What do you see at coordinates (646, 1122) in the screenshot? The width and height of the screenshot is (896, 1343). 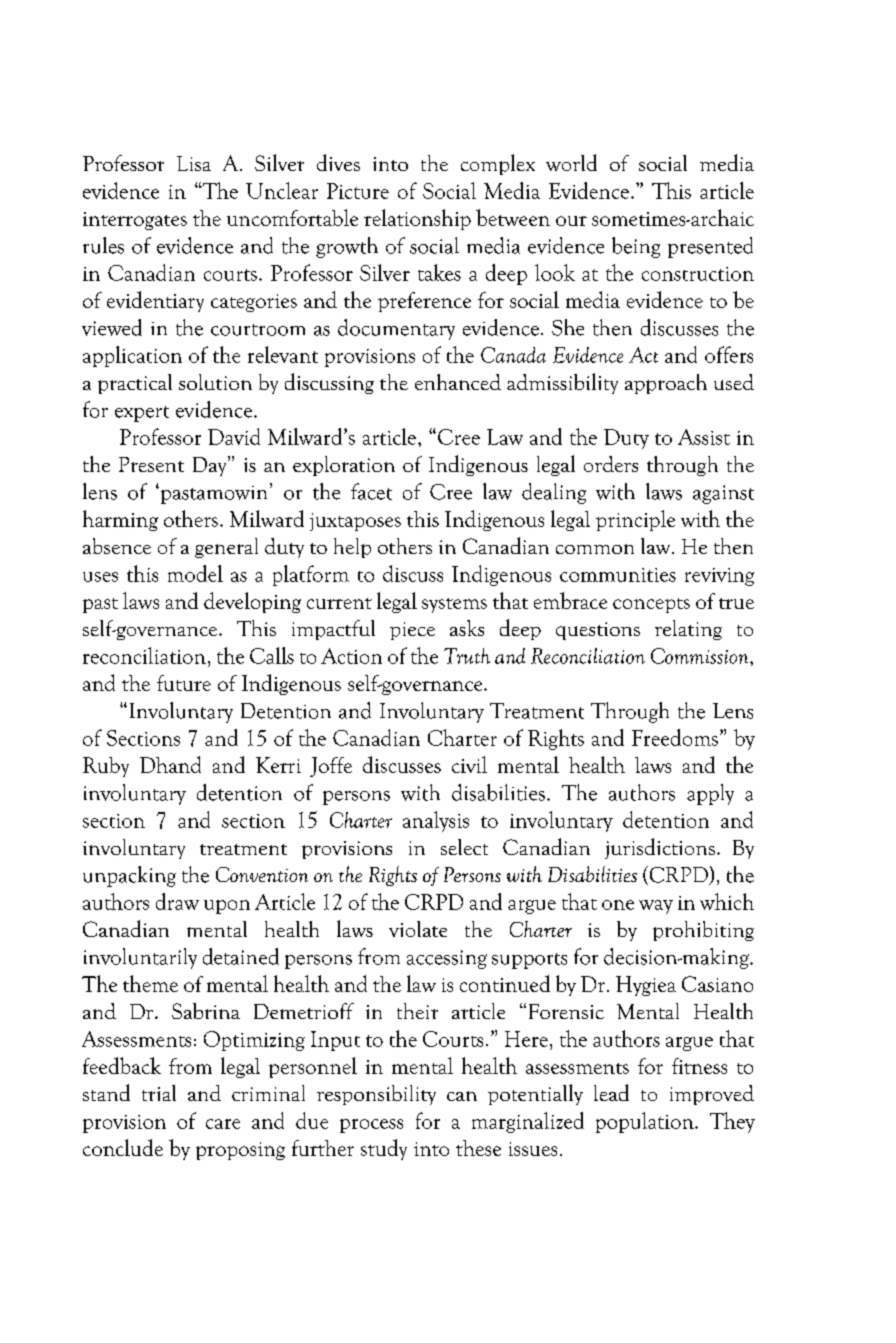 I see `population` at bounding box center [646, 1122].
